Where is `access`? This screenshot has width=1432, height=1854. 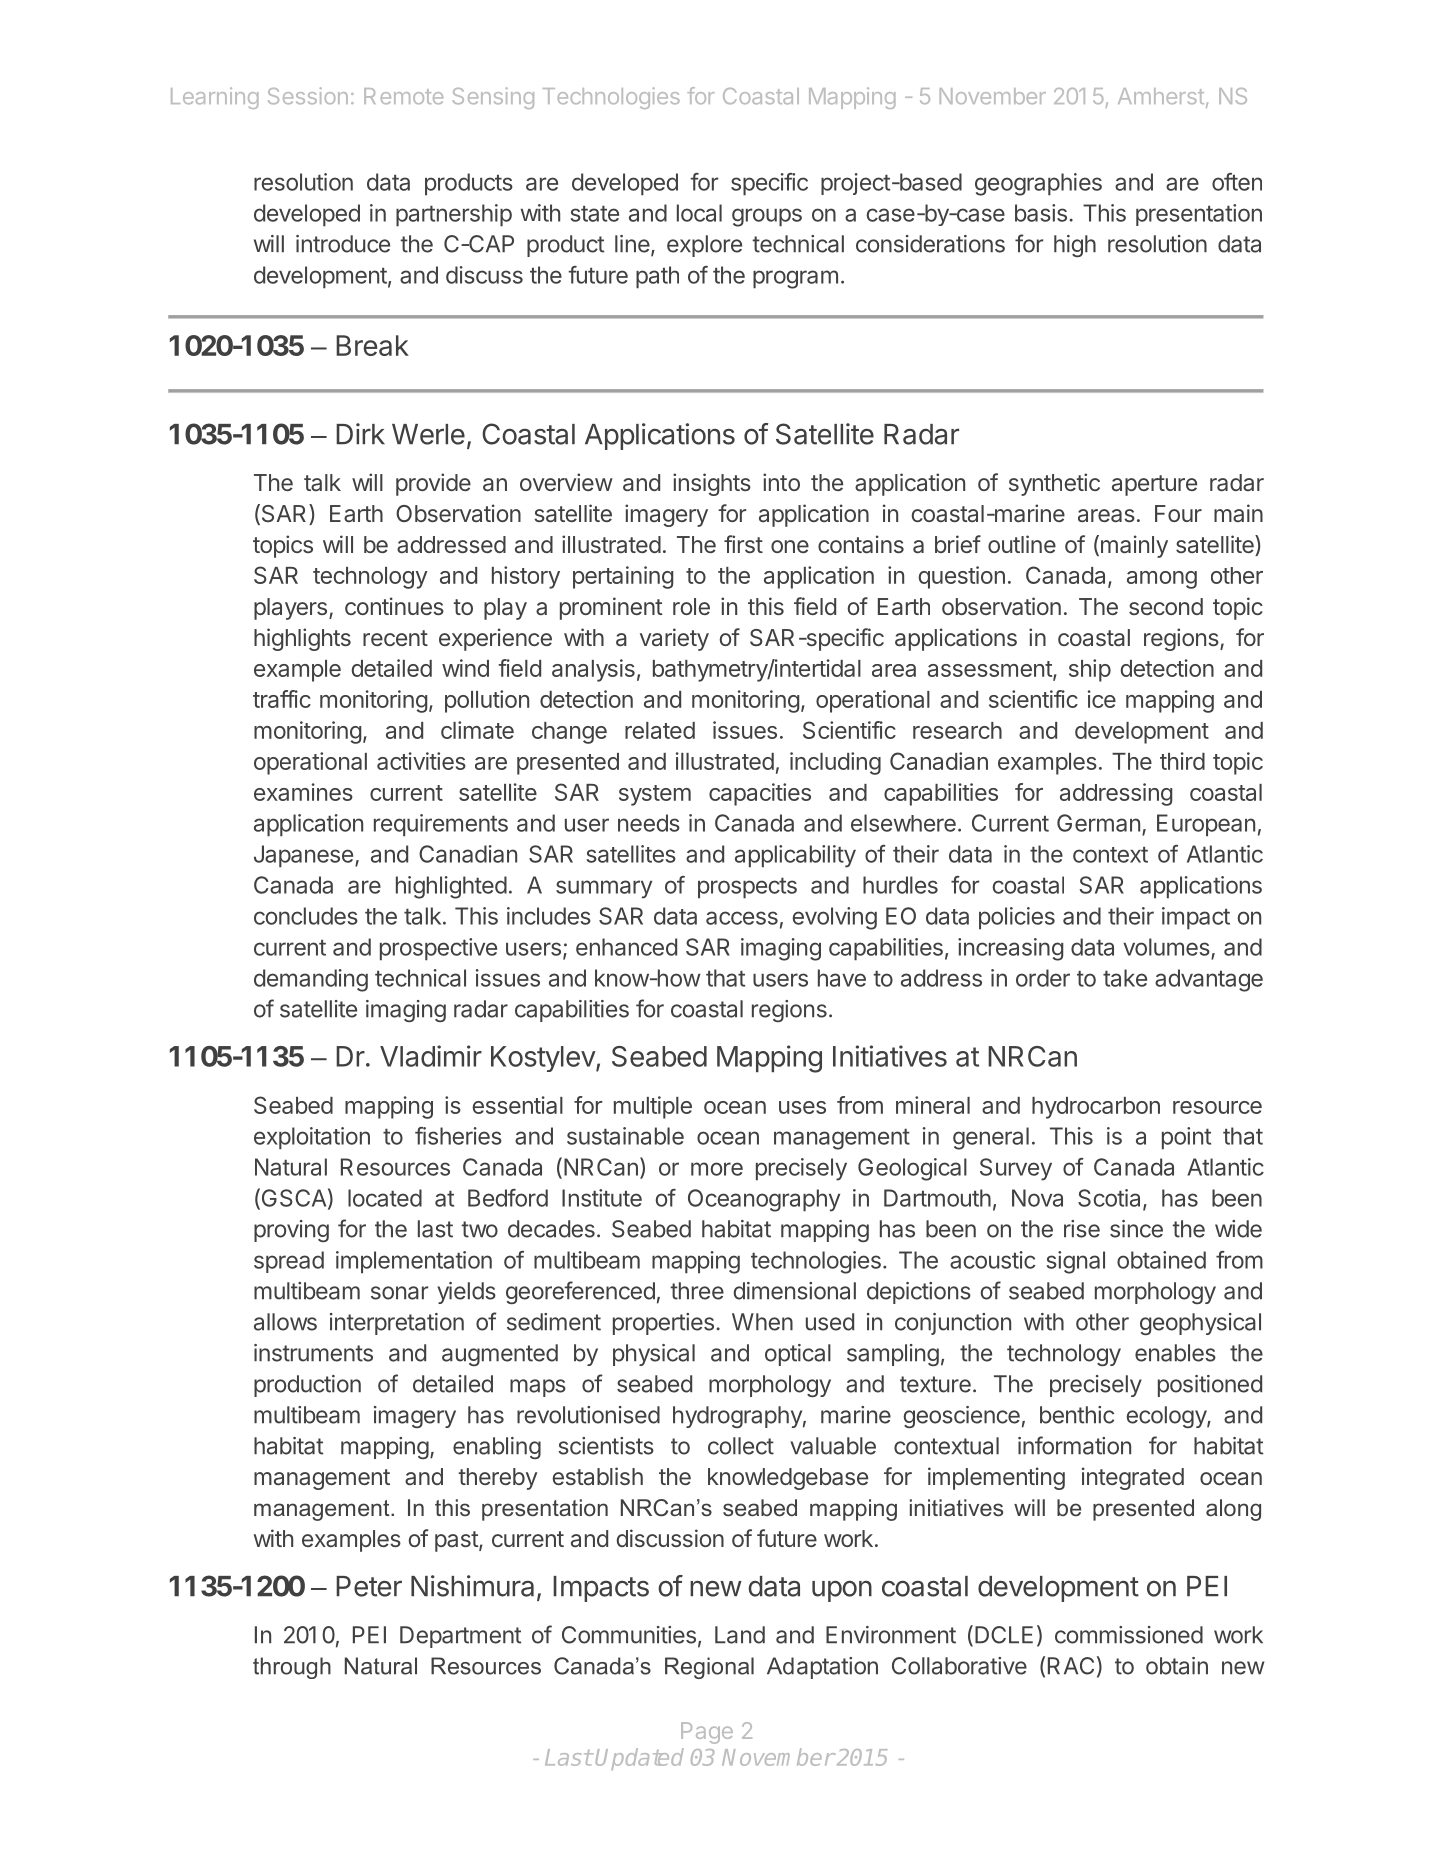 access is located at coordinates (742, 918).
